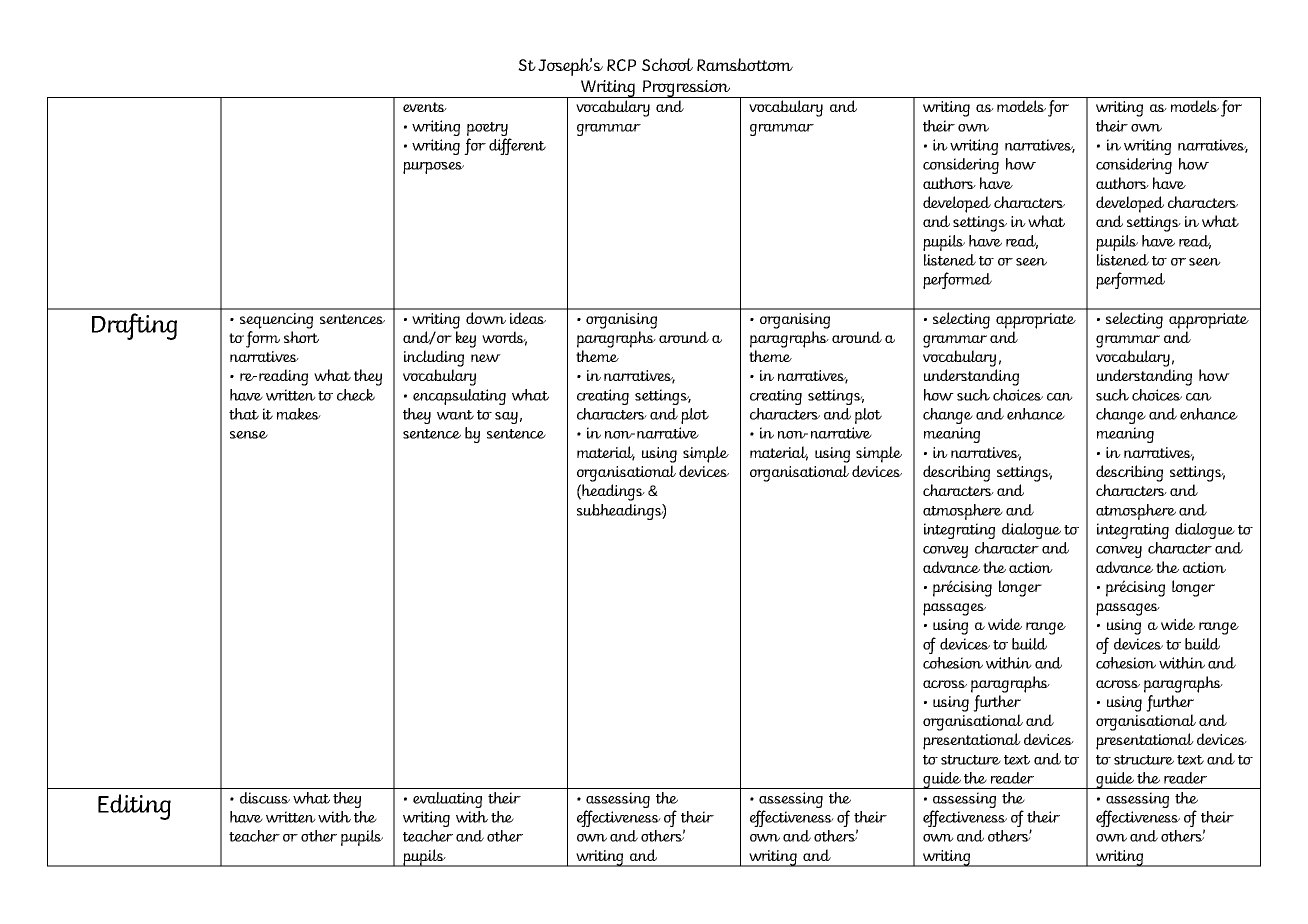 The image size is (1308, 924). Describe the element at coordinates (455, 415) in the image. I see `want` at that location.
